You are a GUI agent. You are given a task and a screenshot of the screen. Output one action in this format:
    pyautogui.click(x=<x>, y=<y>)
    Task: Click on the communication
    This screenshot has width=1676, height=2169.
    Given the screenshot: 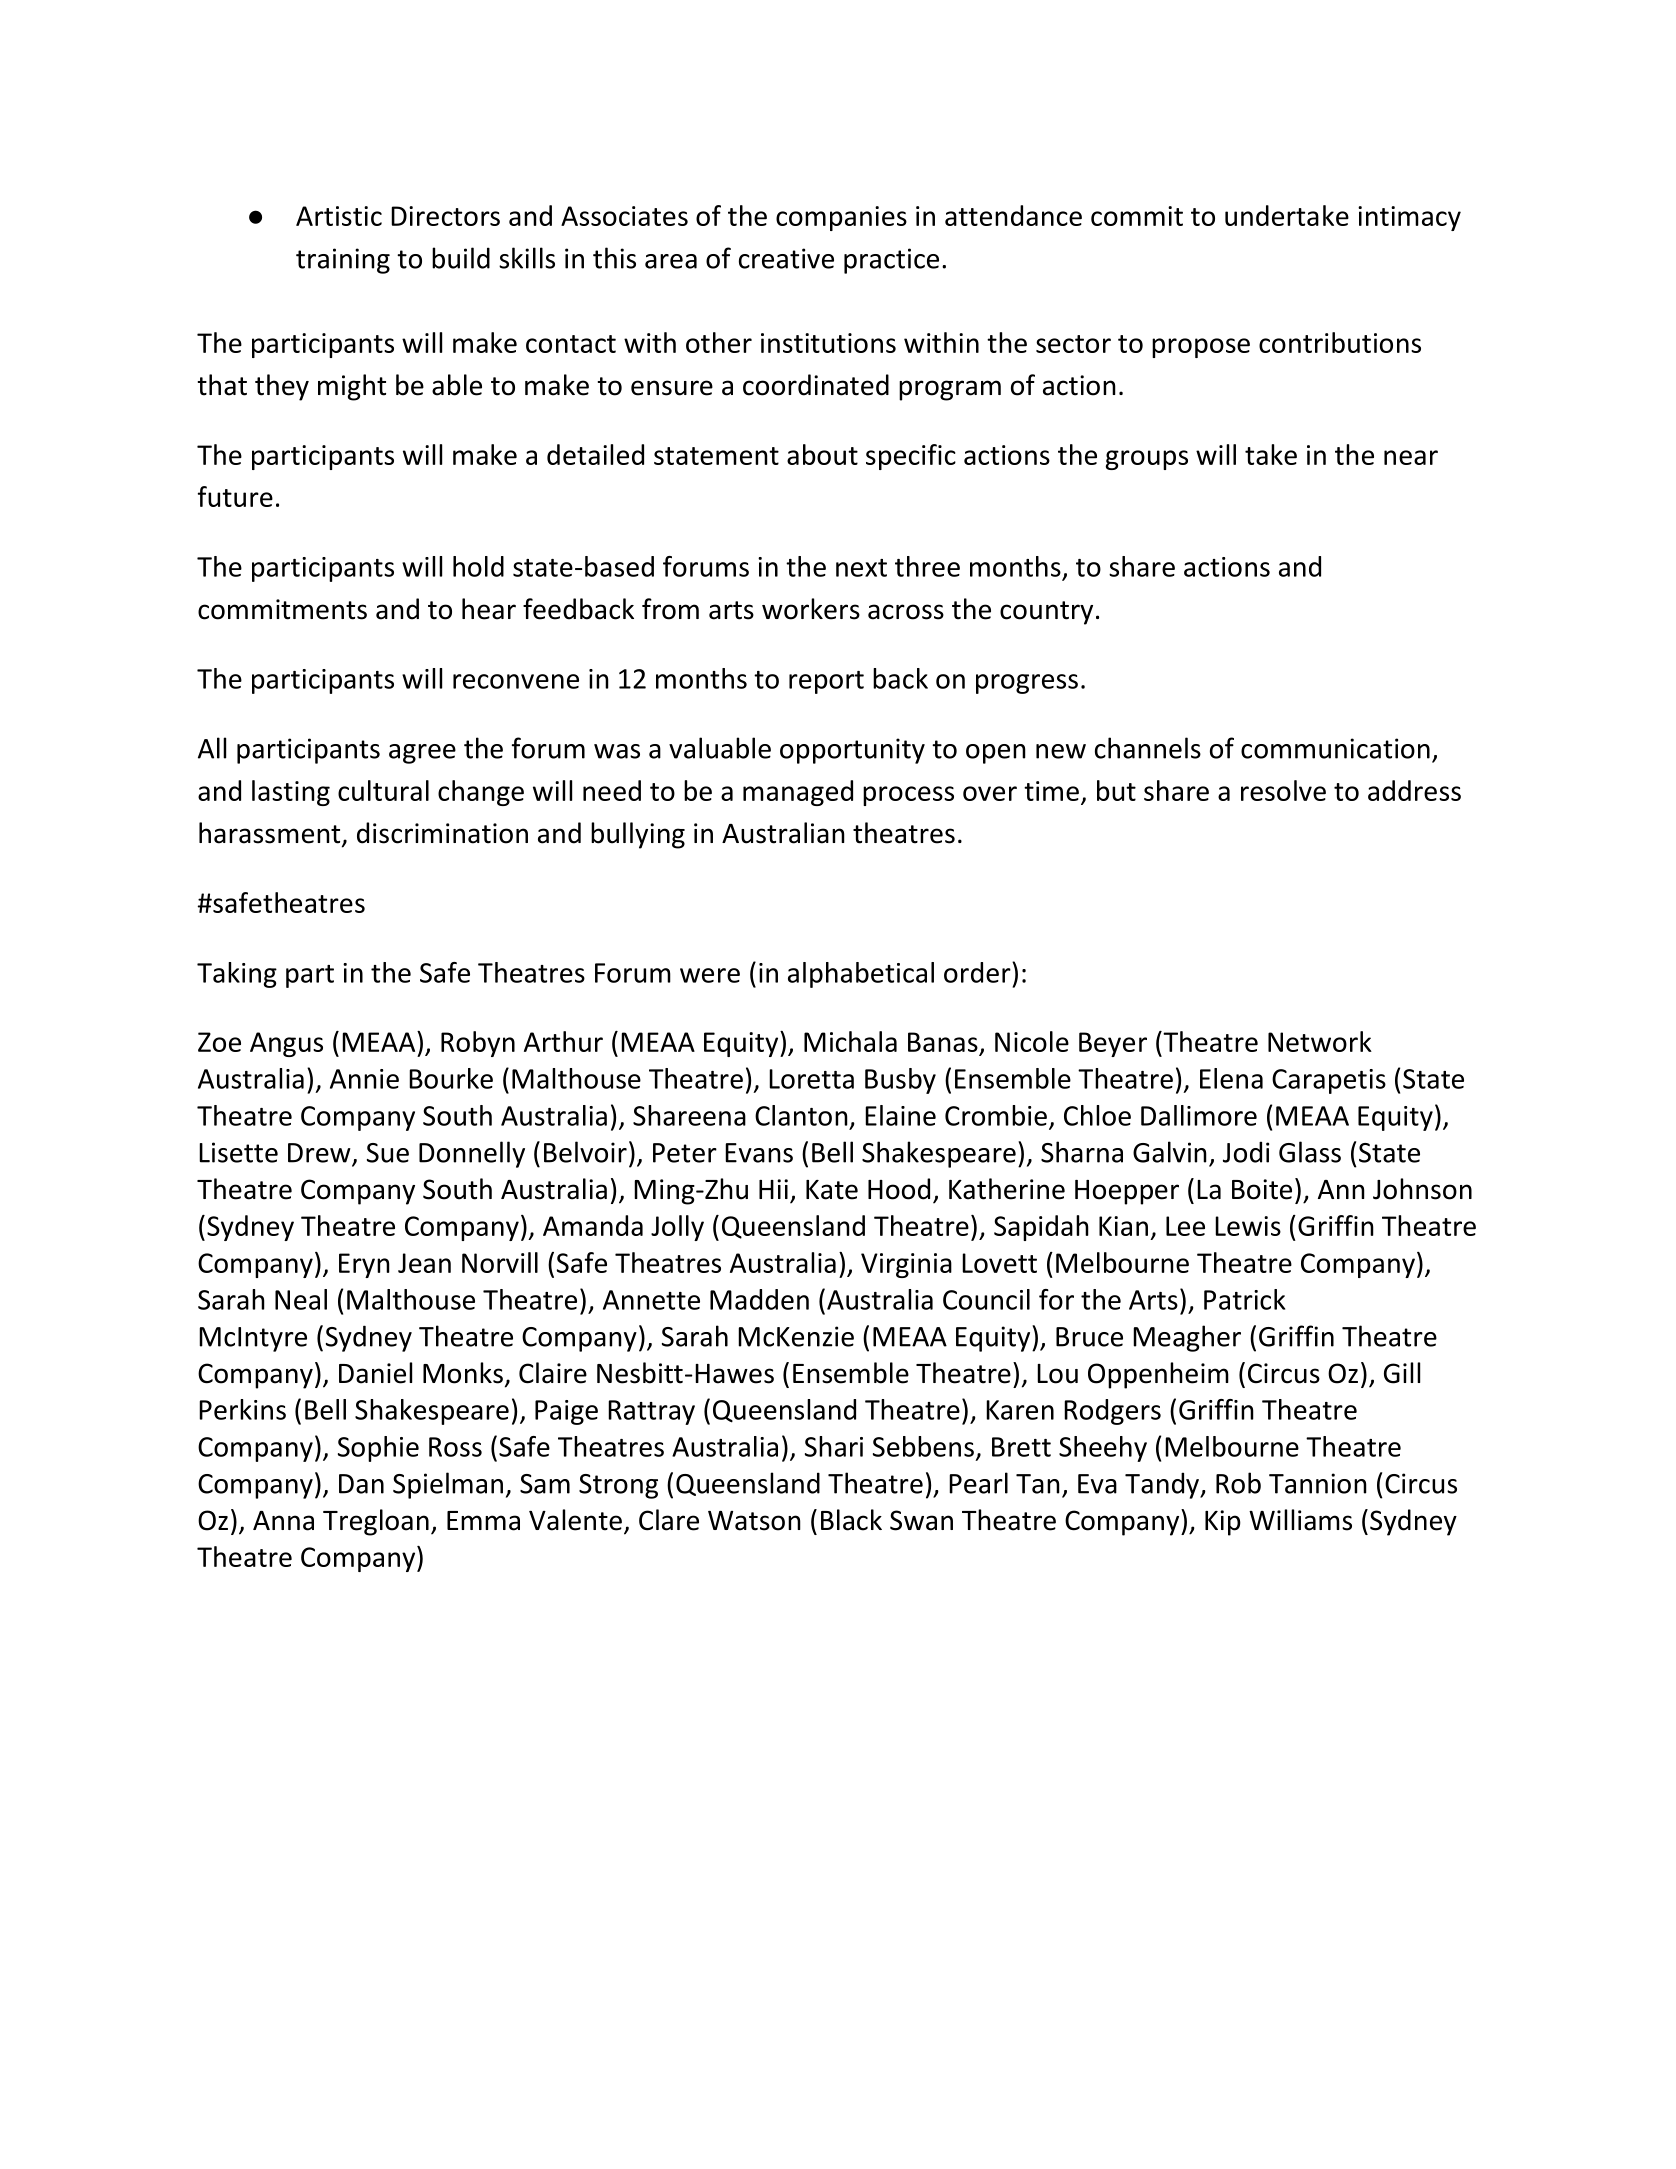 What is the action you would take?
    pyautogui.click(x=1335, y=748)
